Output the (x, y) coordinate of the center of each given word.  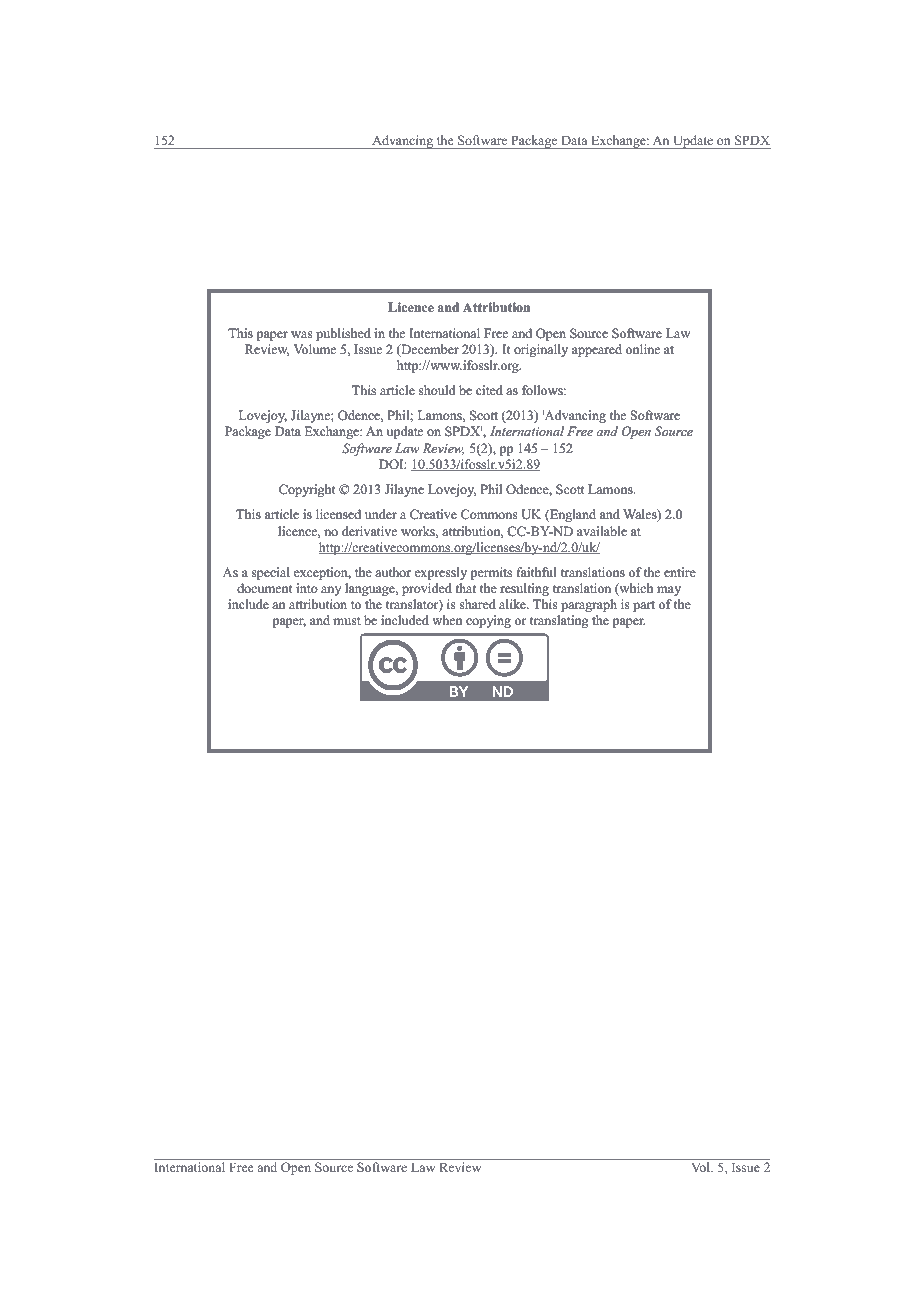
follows (543, 390)
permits (491, 573)
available (602, 531)
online (643, 349)
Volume (315, 349)
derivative (369, 531)
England (572, 515)
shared (478, 604)
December (429, 350)
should (437, 390)
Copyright (307, 490)
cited (489, 390)
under (381, 514)
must (347, 621)
